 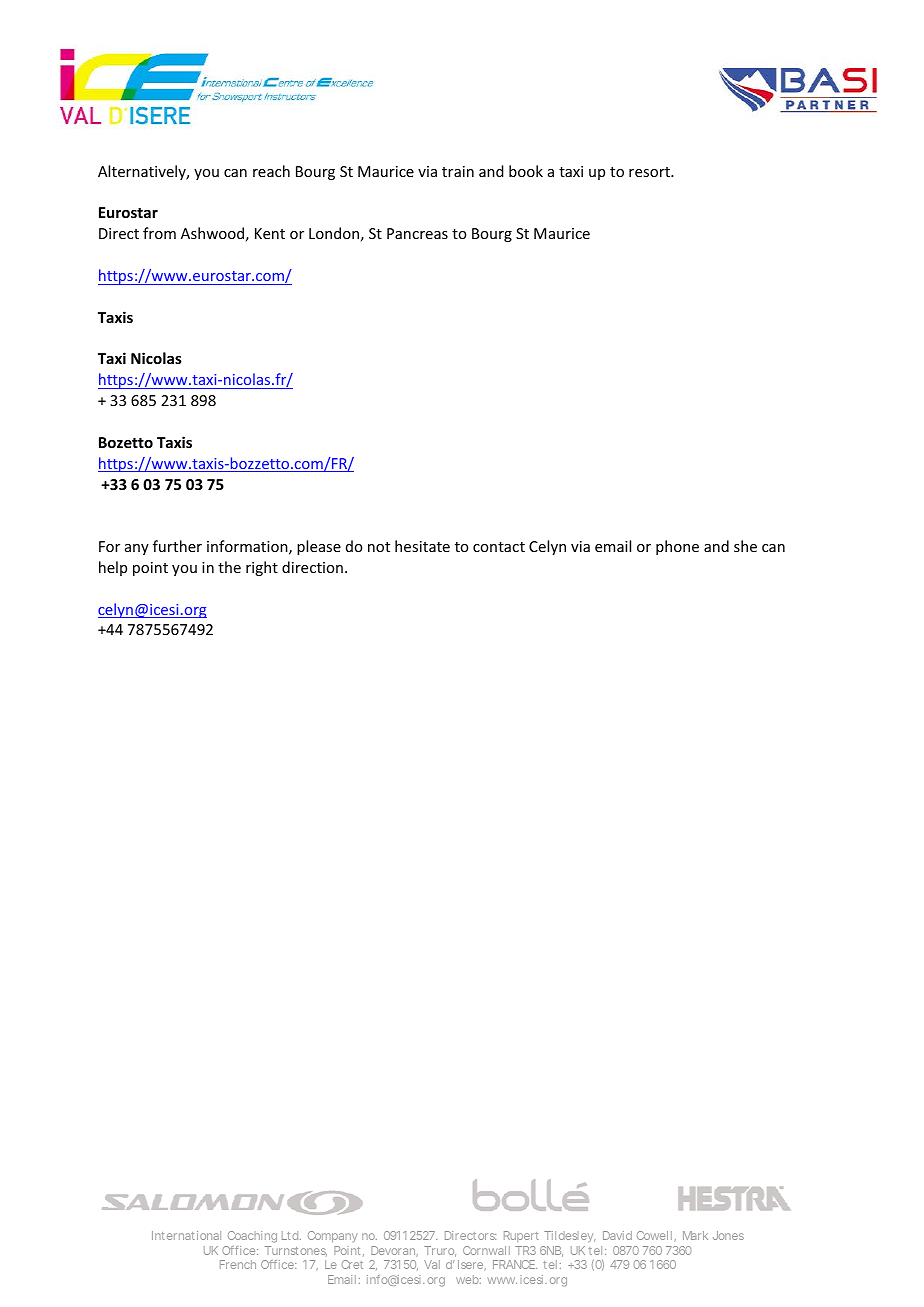 What do you see at coordinates (650, 172) in the screenshot?
I see `resort` at bounding box center [650, 172].
